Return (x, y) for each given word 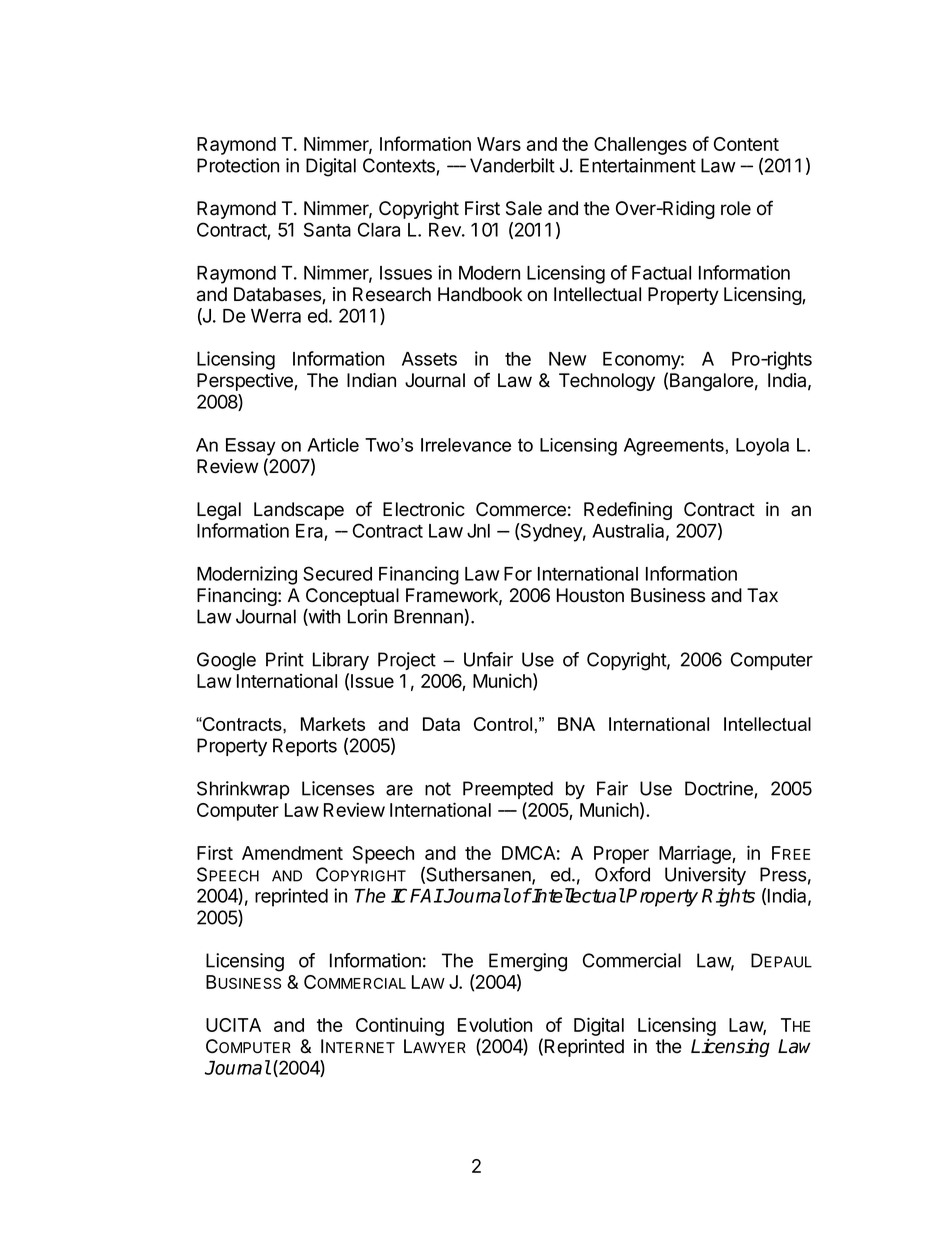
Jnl (478, 531)
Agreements (674, 447)
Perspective (246, 382)
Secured (337, 573)
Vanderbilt (512, 165)
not (438, 789)
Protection (238, 165)
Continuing (400, 1026)
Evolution (495, 1024)
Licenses (338, 788)
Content (746, 144)
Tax (762, 595)
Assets (429, 359)
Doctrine (720, 789)
